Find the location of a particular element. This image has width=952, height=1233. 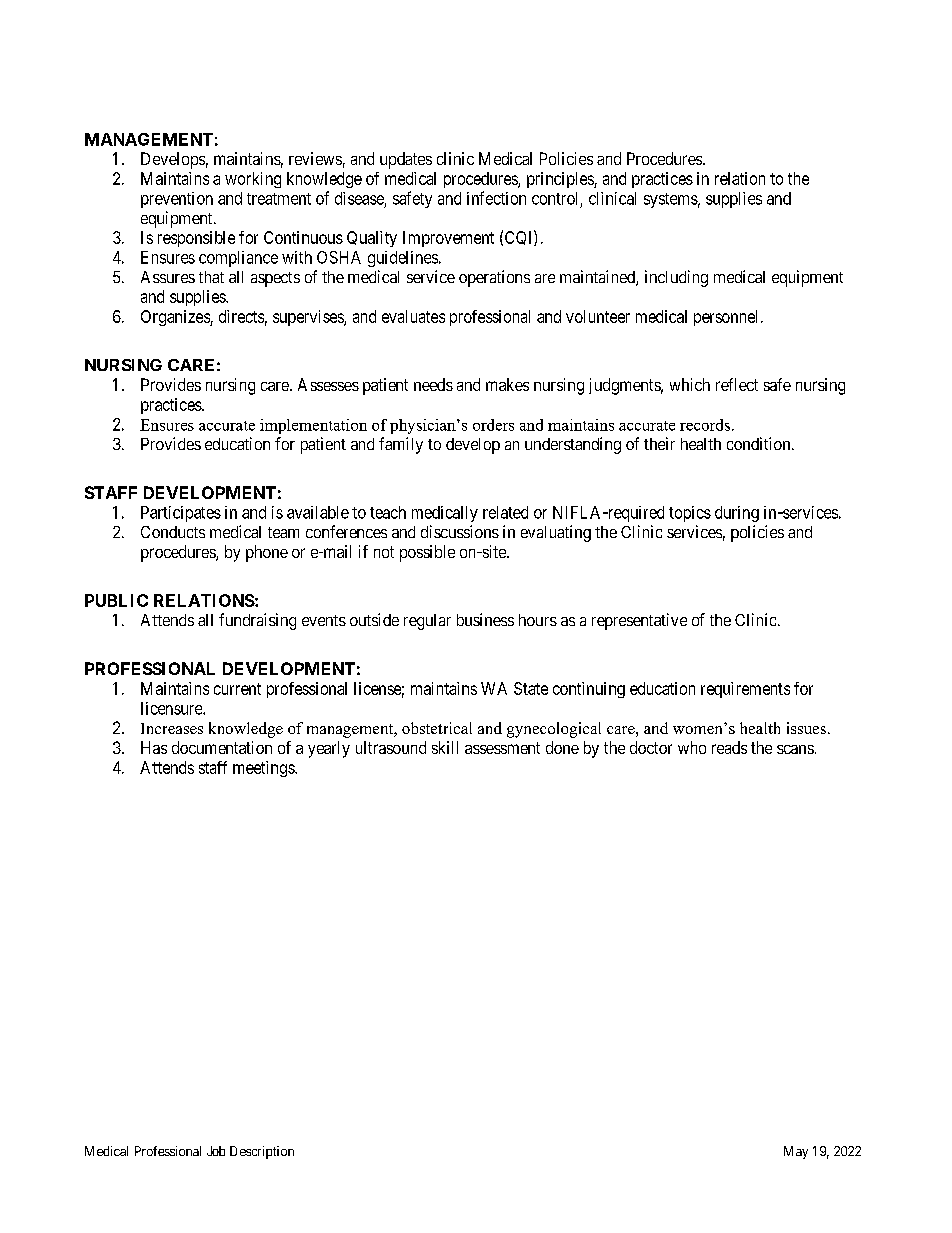

Description is located at coordinates (262, 1152).
